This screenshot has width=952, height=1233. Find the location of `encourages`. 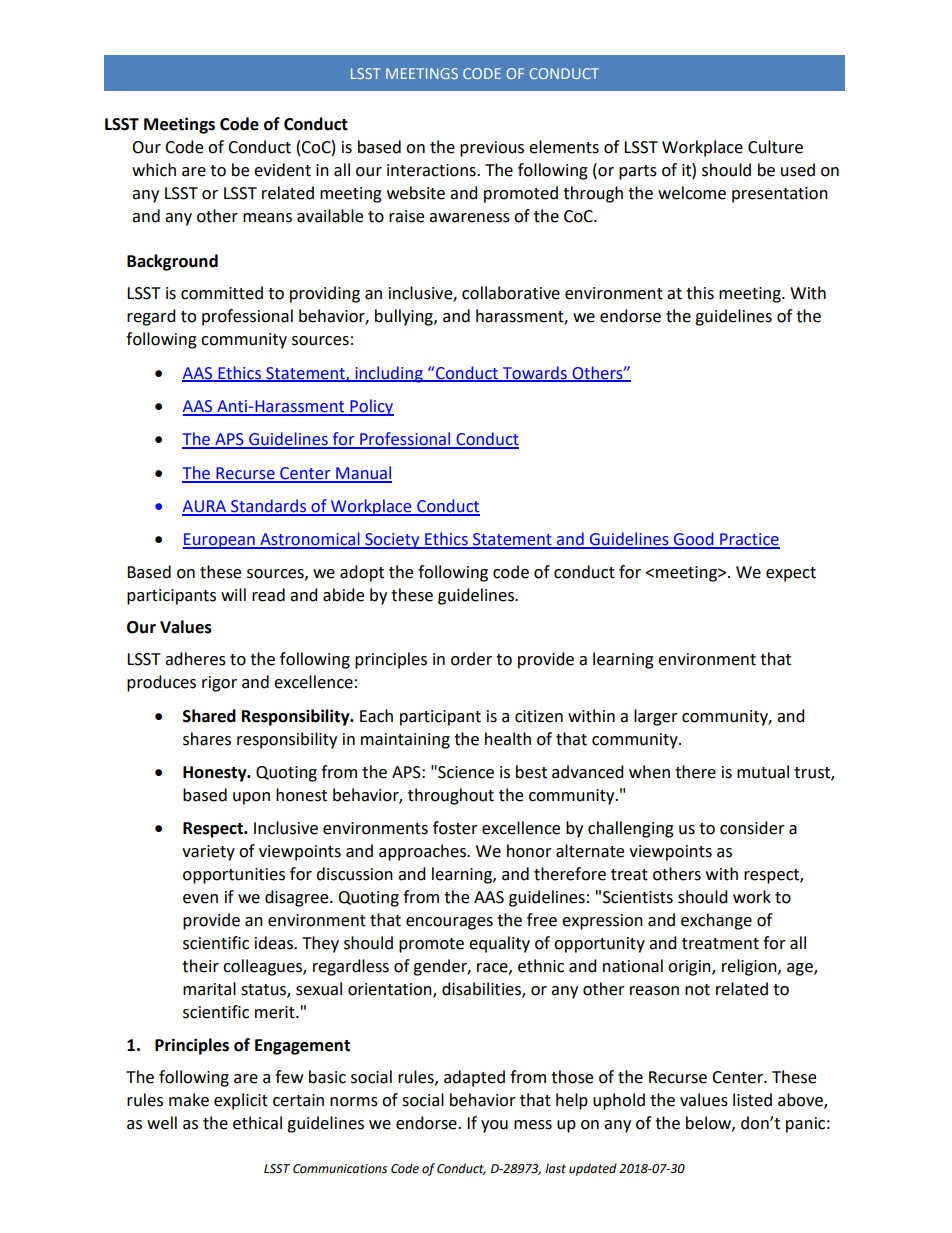

encourages is located at coordinates (449, 923).
